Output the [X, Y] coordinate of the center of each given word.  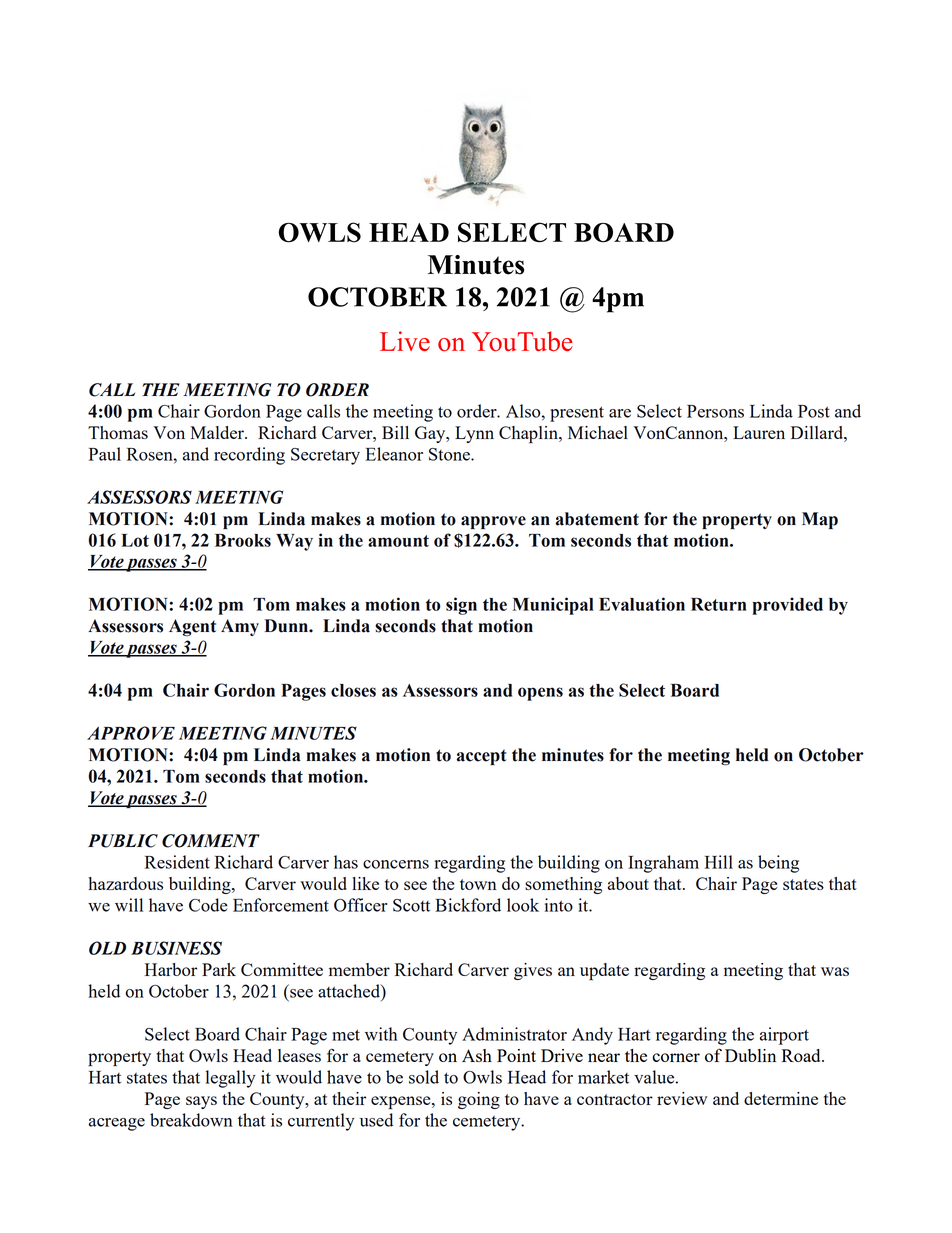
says [201, 1102]
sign [461, 606]
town [478, 884]
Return [719, 604]
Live [405, 341]
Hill [719, 862]
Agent [192, 628]
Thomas [118, 432]
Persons [715, 411]
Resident [177, 862]
